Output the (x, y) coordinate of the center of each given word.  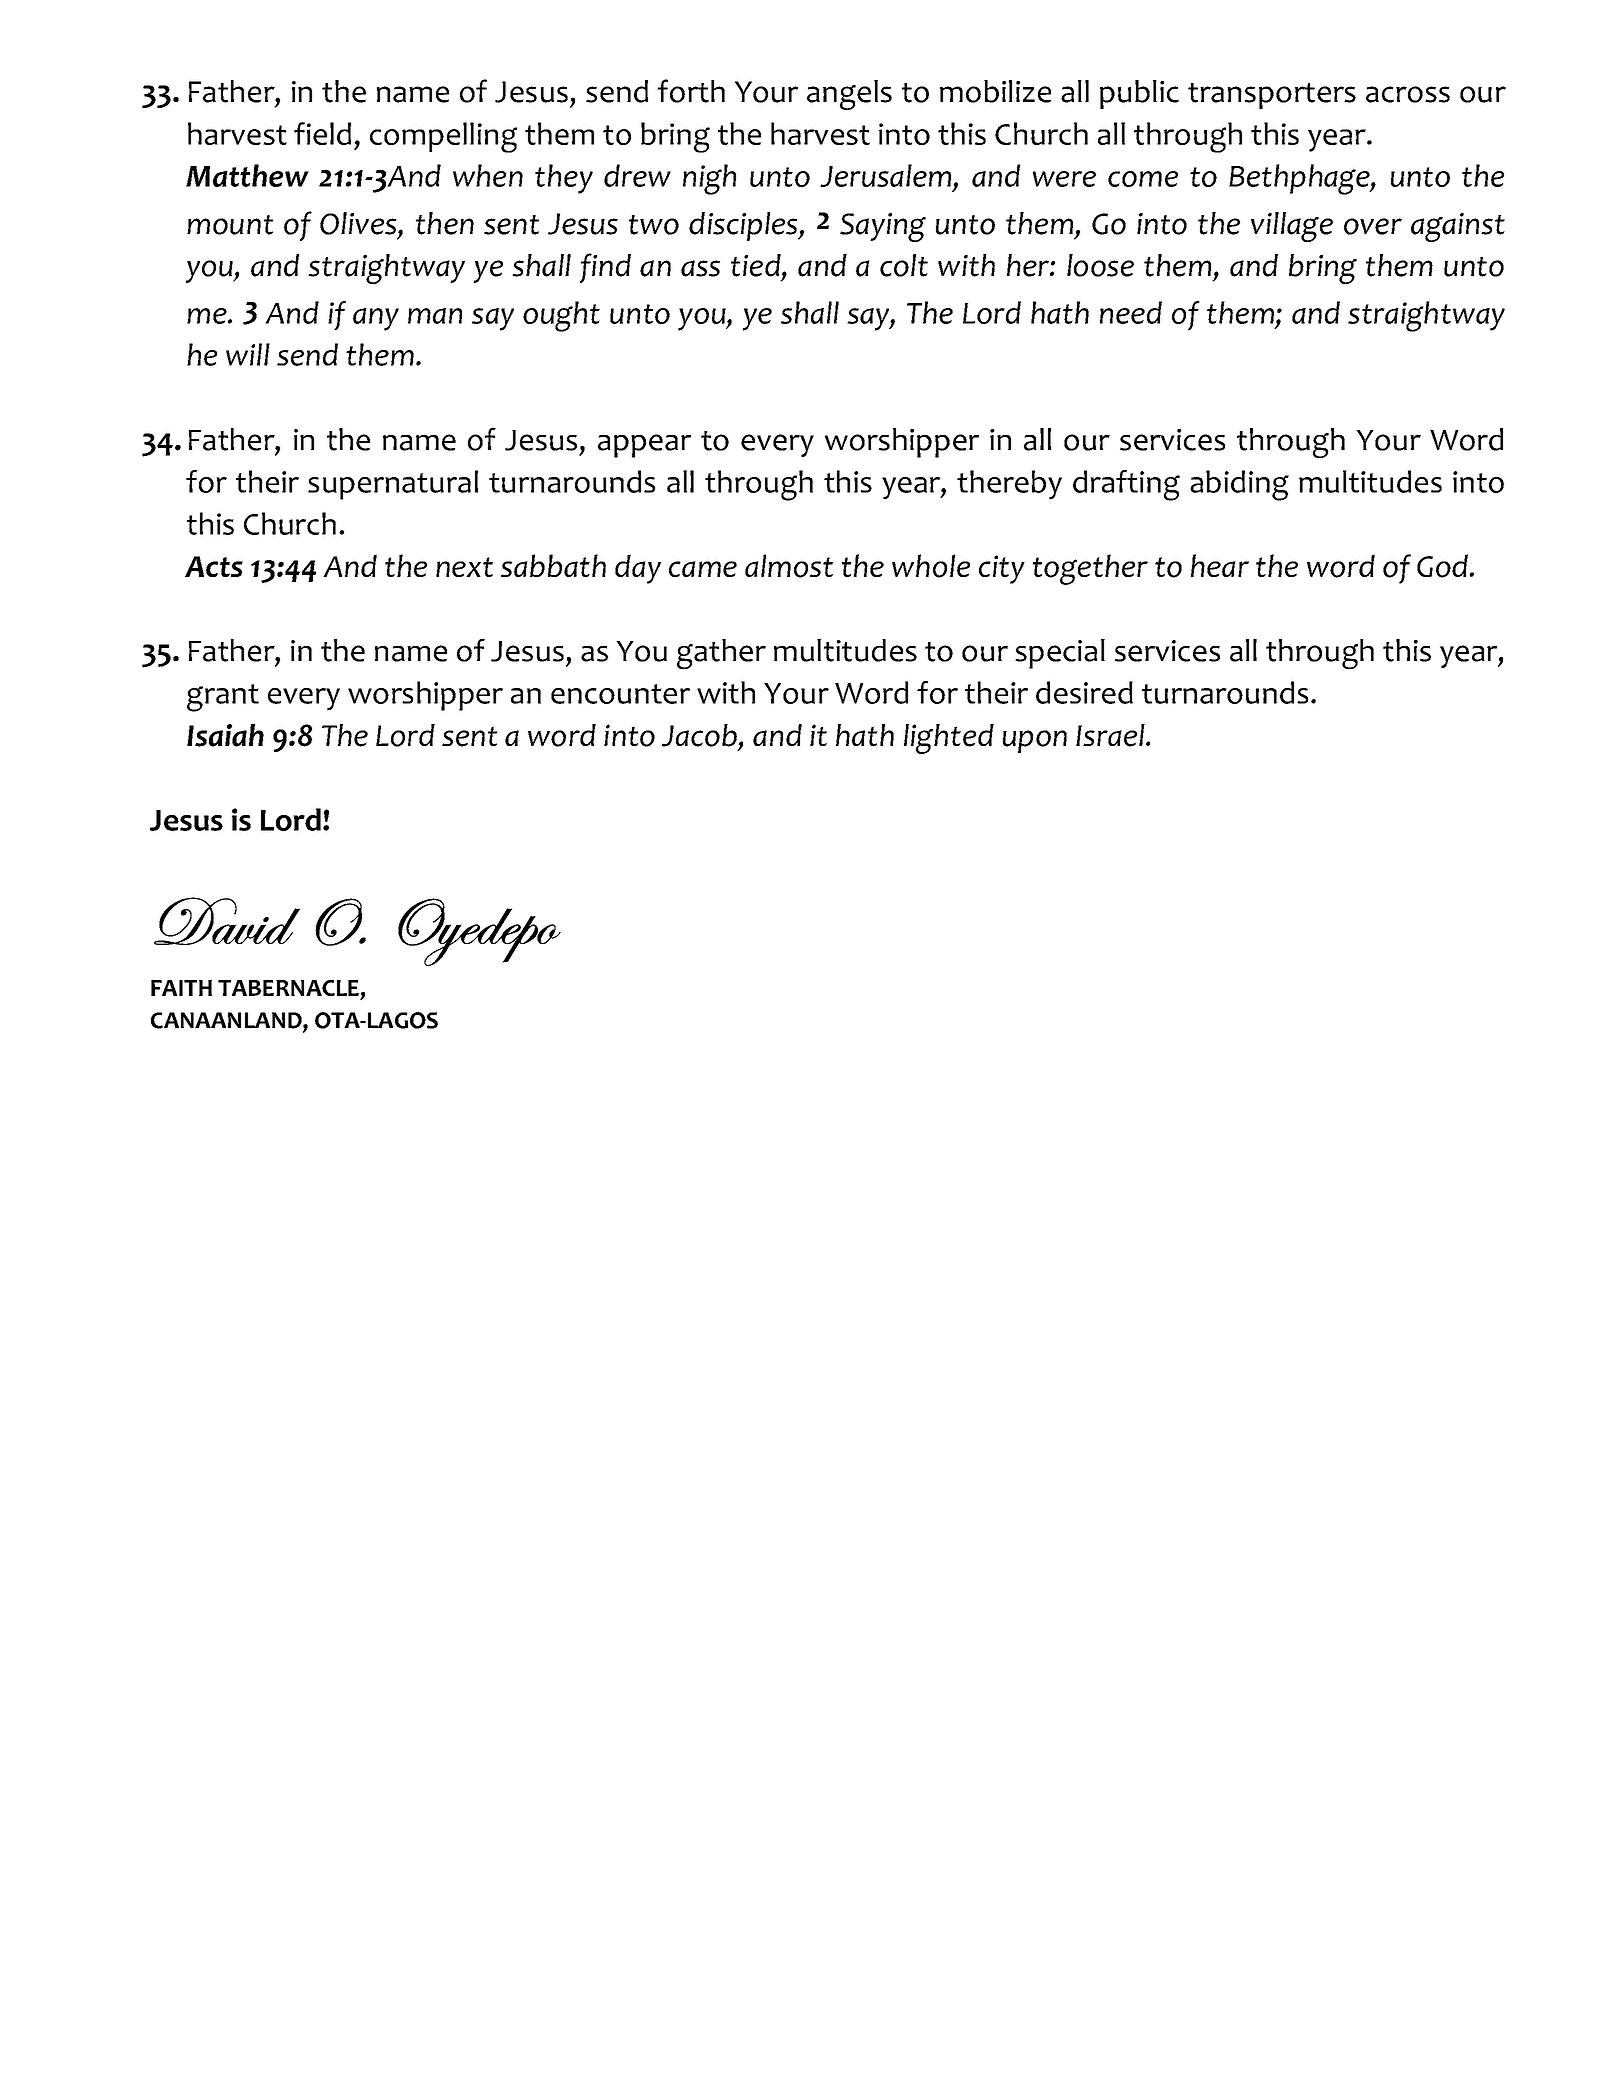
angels (849, 95)
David (227, 921)
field (322, 133)
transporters (1272, 96)
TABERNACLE (288, 988)
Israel (1111, 735)
